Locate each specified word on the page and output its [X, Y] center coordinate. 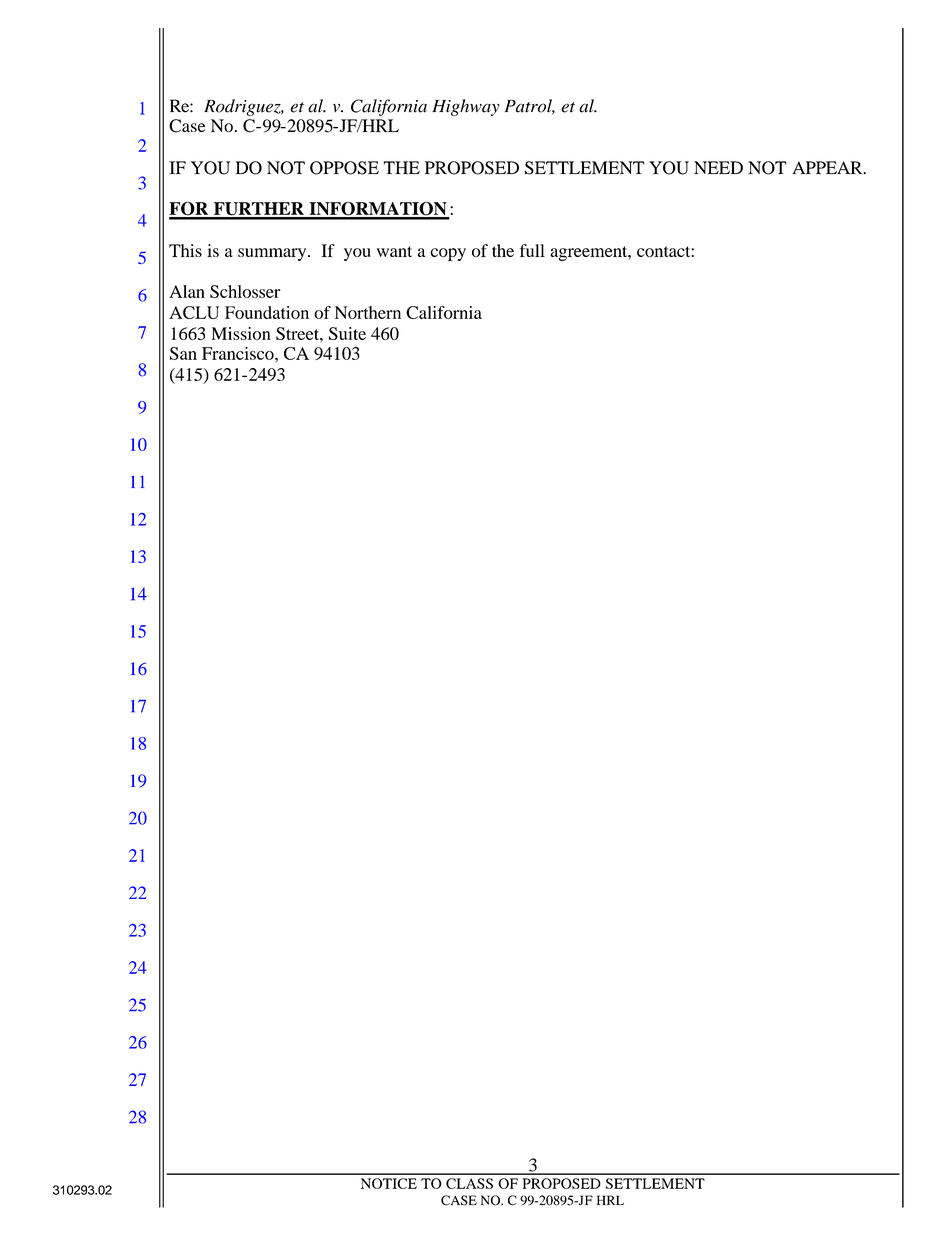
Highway [466, 107]
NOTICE [389, 1183]
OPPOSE [344, 168]
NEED [718, 167]
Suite [347, 333]
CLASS [469, 1183]
